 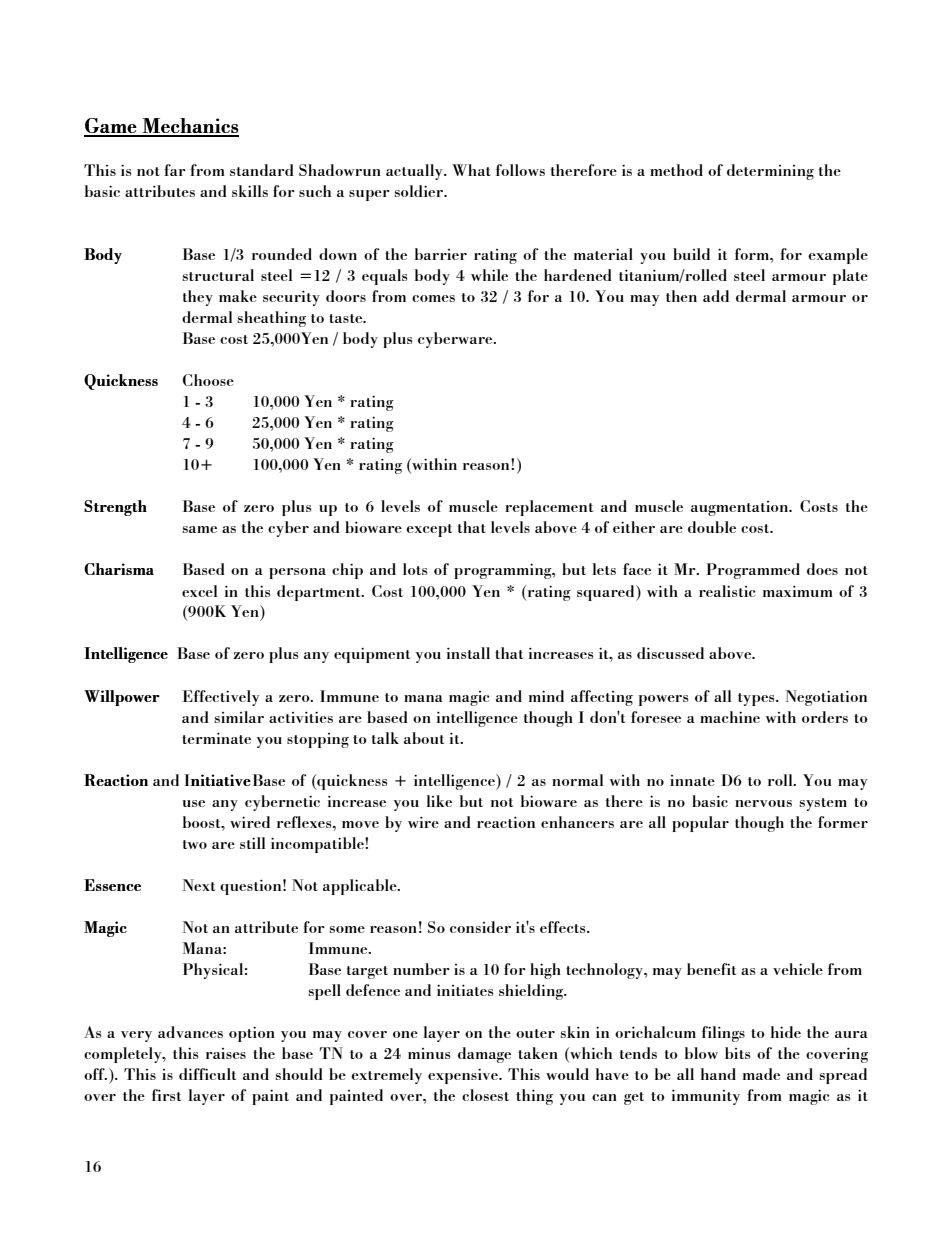 What do you see at coordinates (727, 591) in the screenshot?
I see `realistic` at bounding box center [727, 591].
